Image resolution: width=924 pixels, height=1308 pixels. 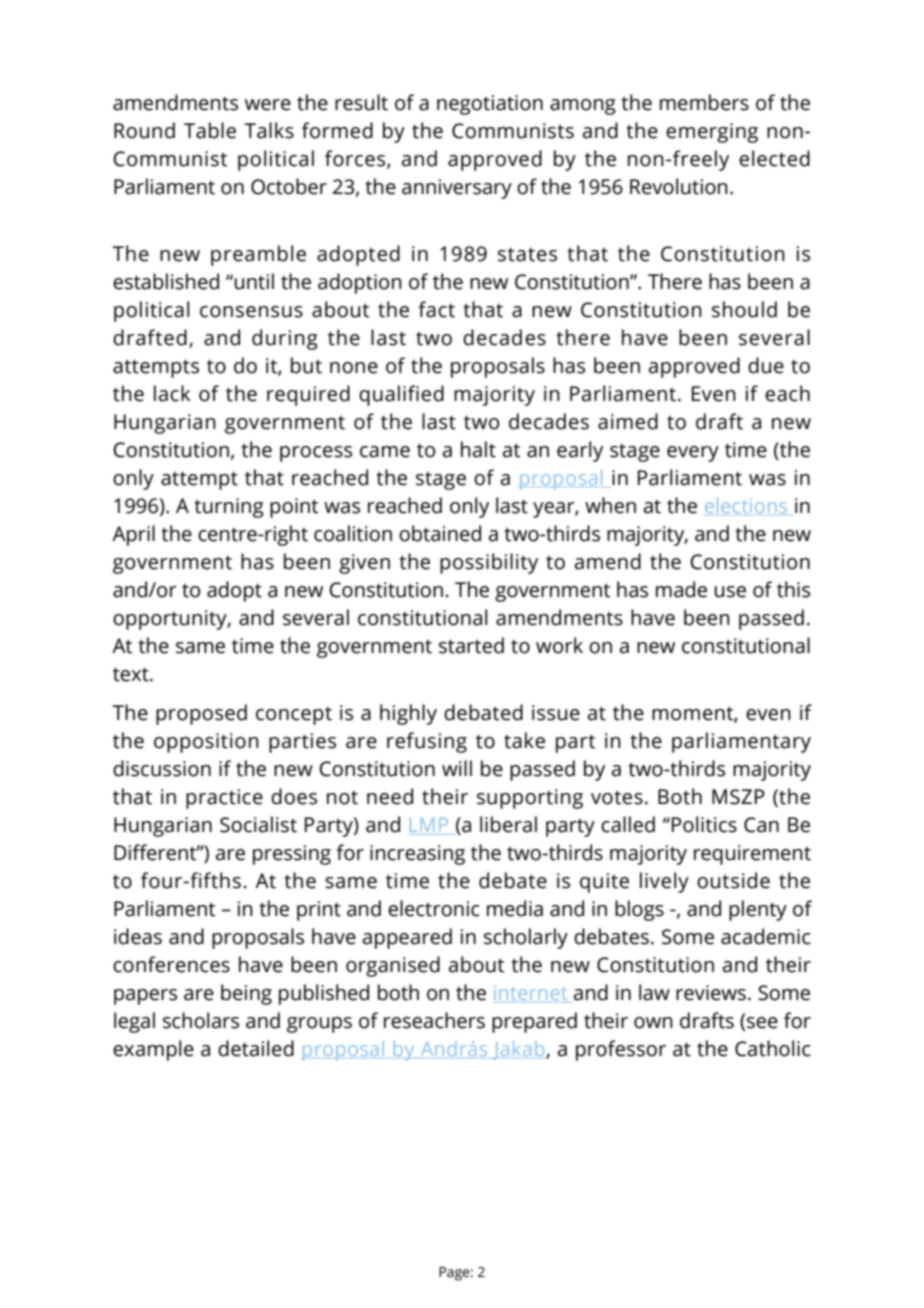 What do you see at coordinates (258, 824) in the screenshot?
I see `Socialist` at bounding box center [258, 824].
